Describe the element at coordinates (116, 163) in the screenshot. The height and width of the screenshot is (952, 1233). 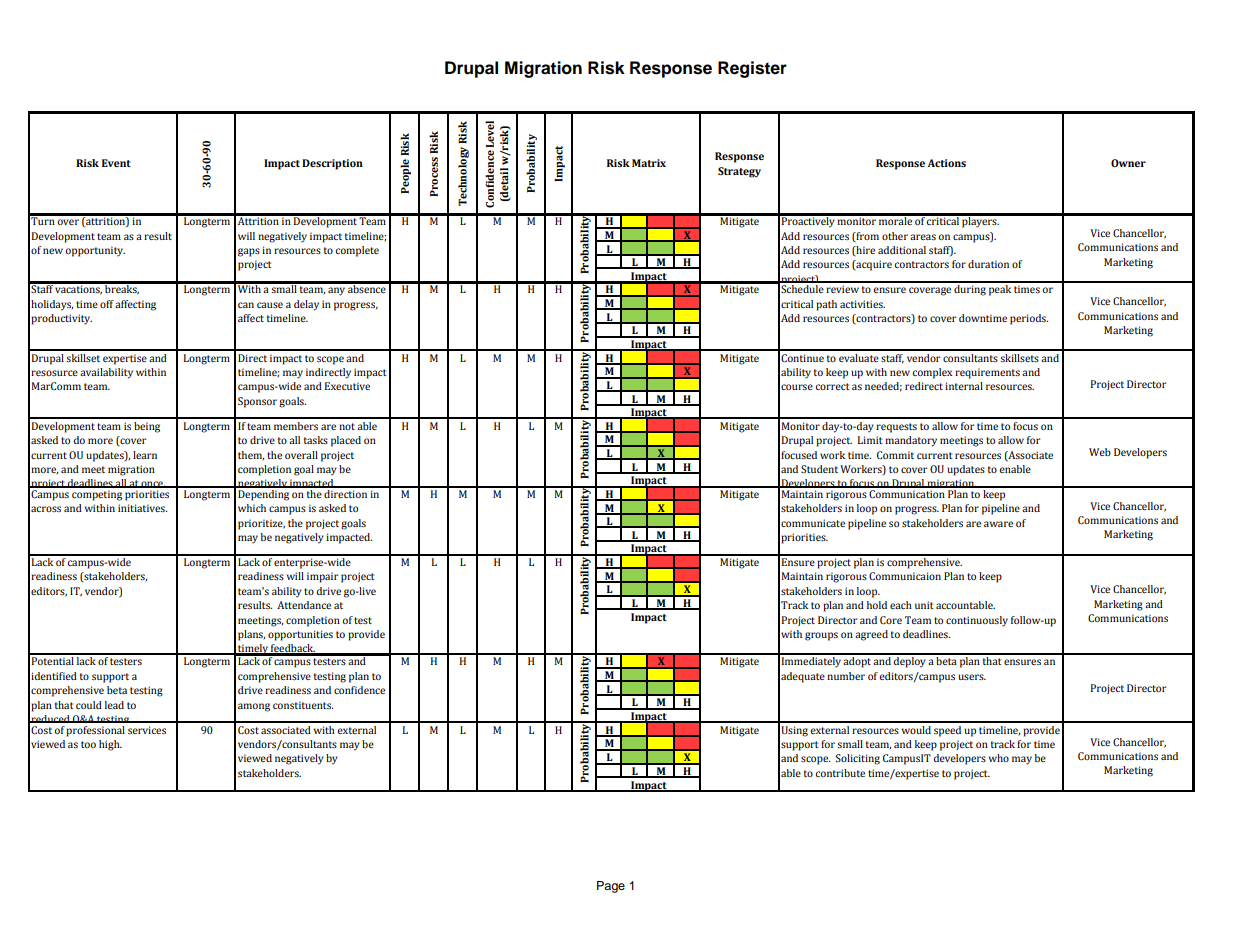
I see `Event` at that location.
